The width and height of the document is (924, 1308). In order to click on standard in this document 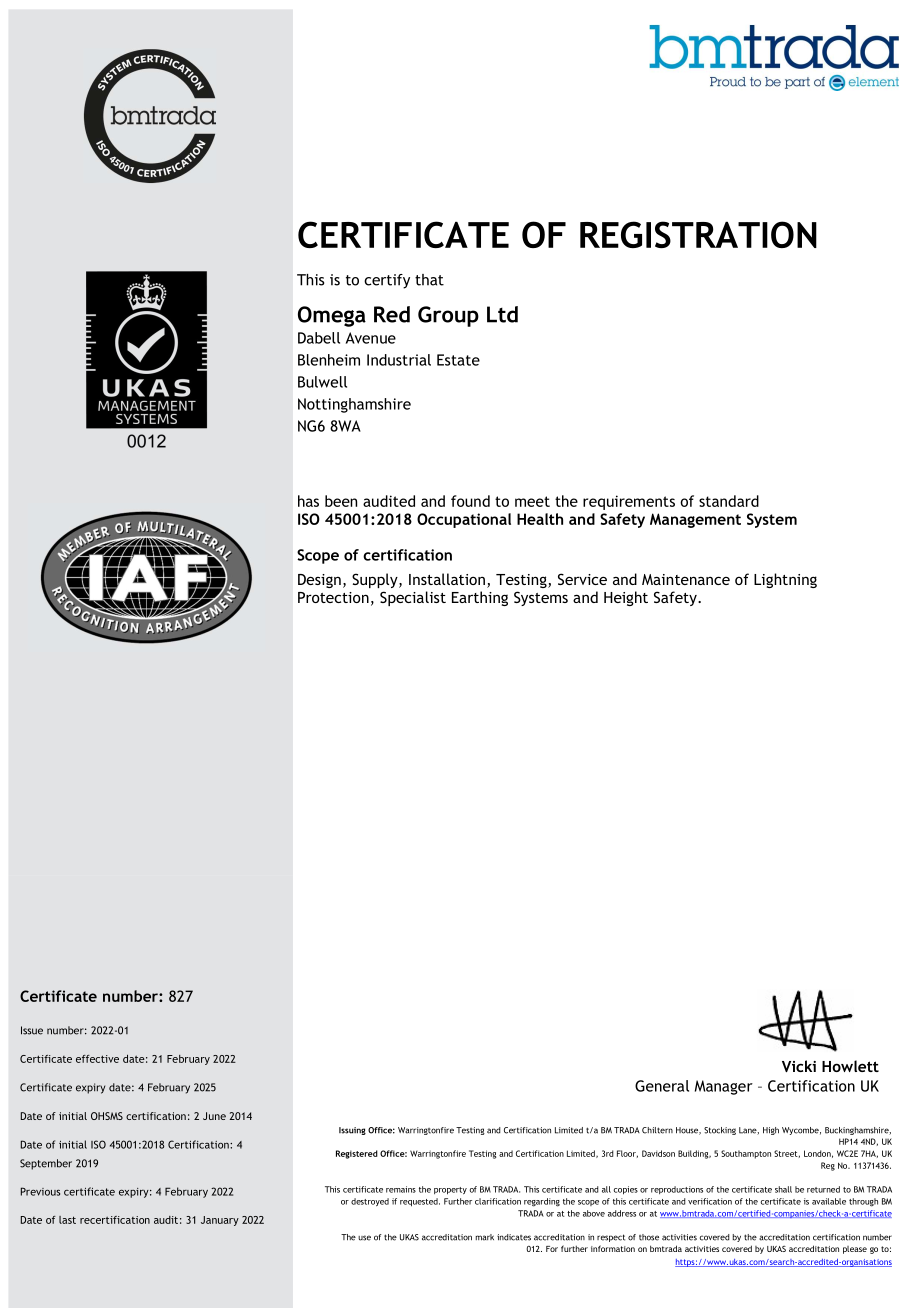, I will do `click(729, 501)`.
